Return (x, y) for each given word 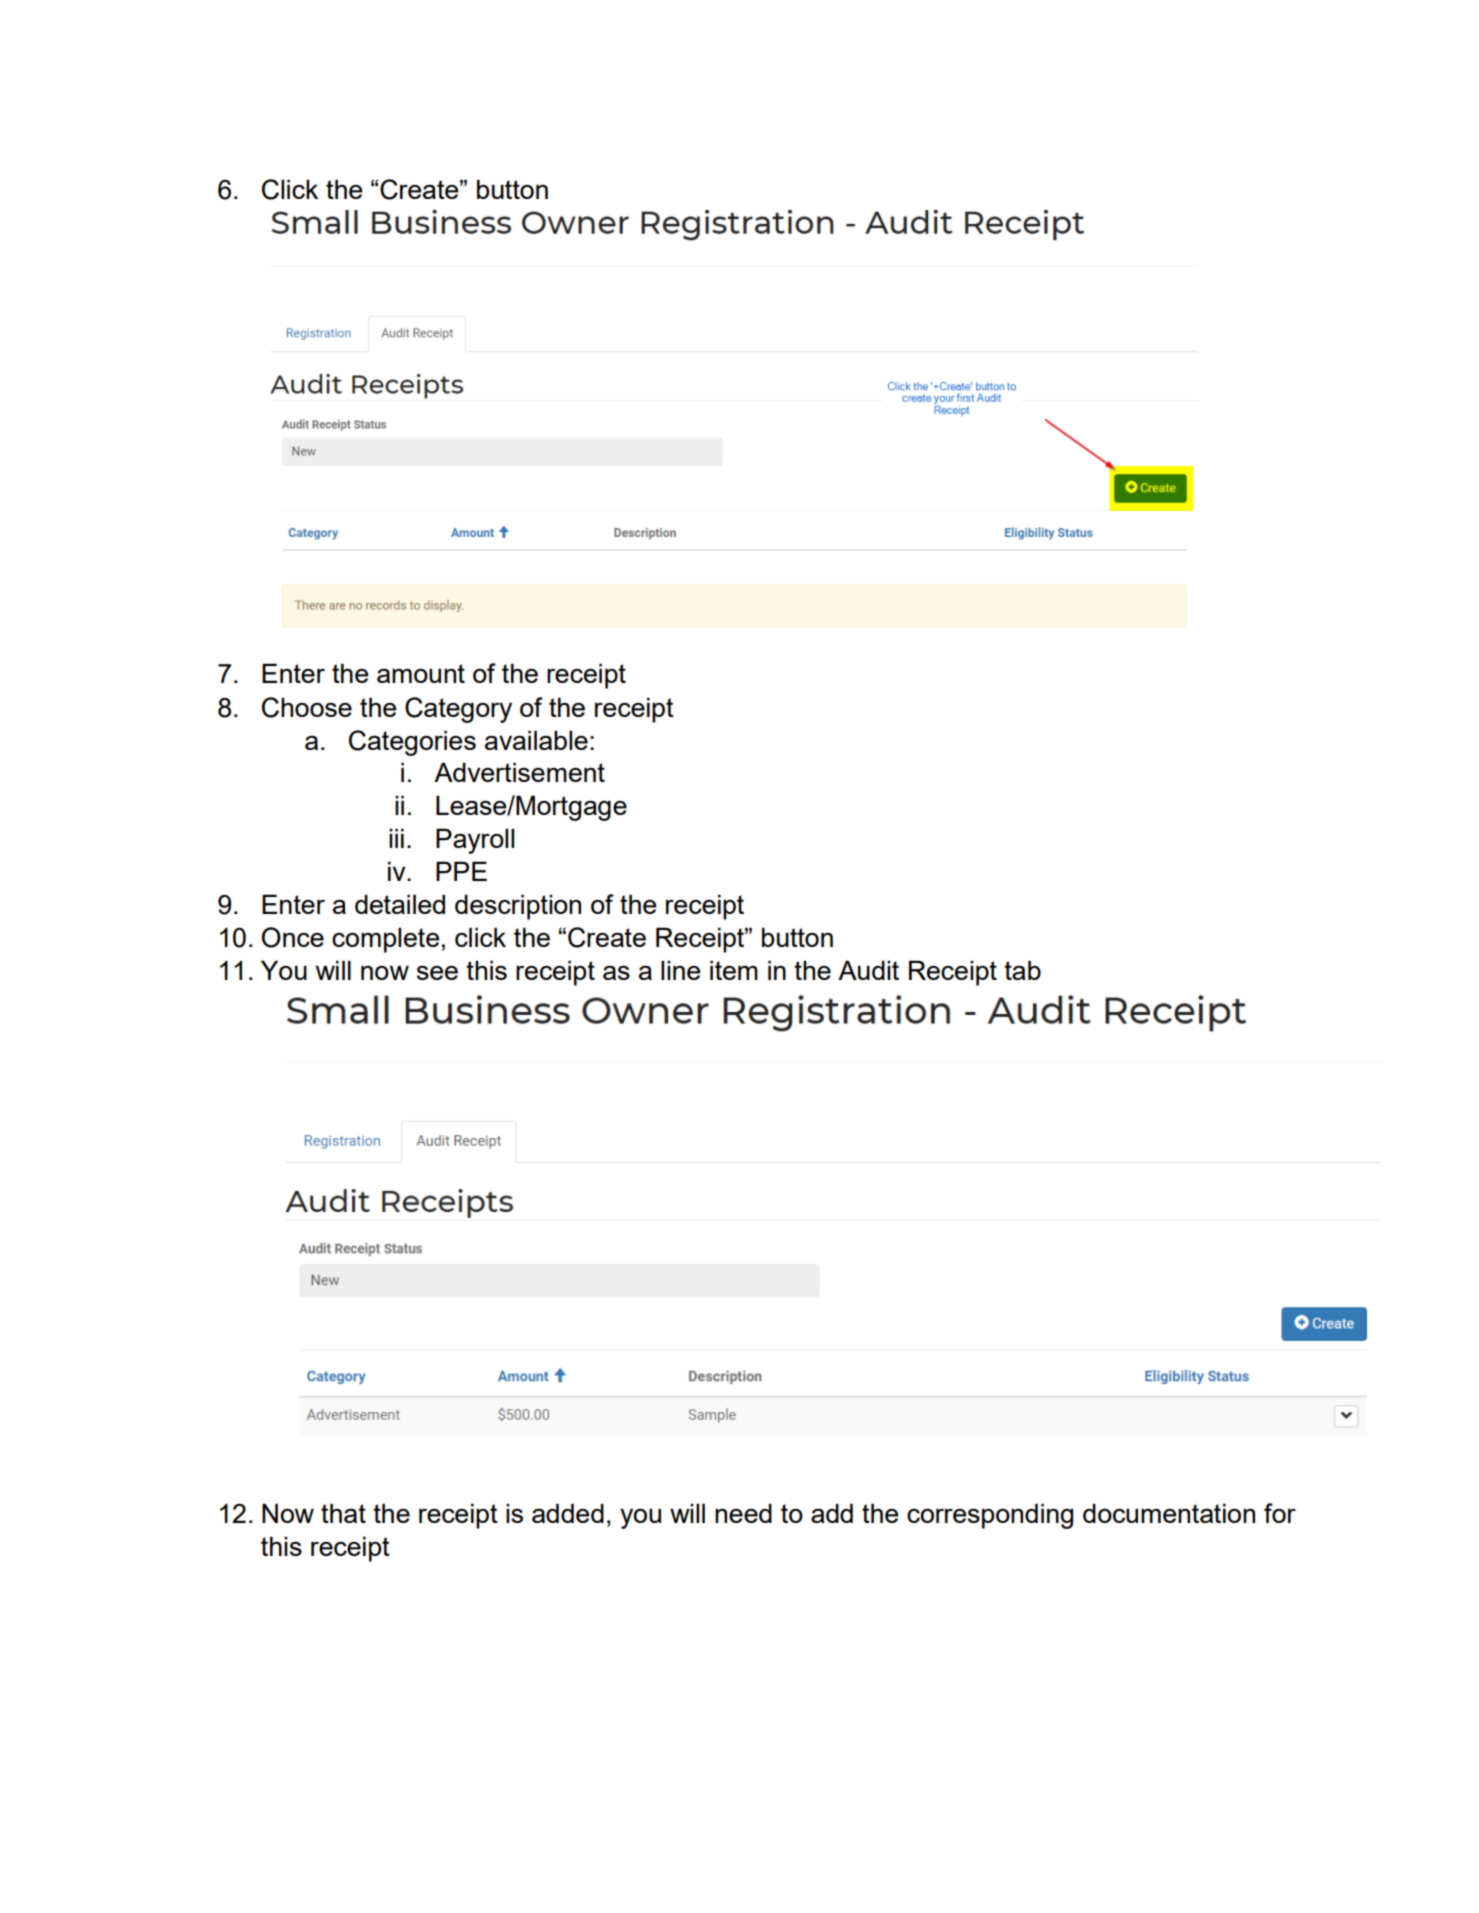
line (680, 970)
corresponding (990, 1516)
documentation (1169, 1513)
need (743, 1513)
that (343, 1513)
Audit (868, 970)
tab (1022, 970)
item (734, 970)
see (437, 973)
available (536, 740)
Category (458, 710)
